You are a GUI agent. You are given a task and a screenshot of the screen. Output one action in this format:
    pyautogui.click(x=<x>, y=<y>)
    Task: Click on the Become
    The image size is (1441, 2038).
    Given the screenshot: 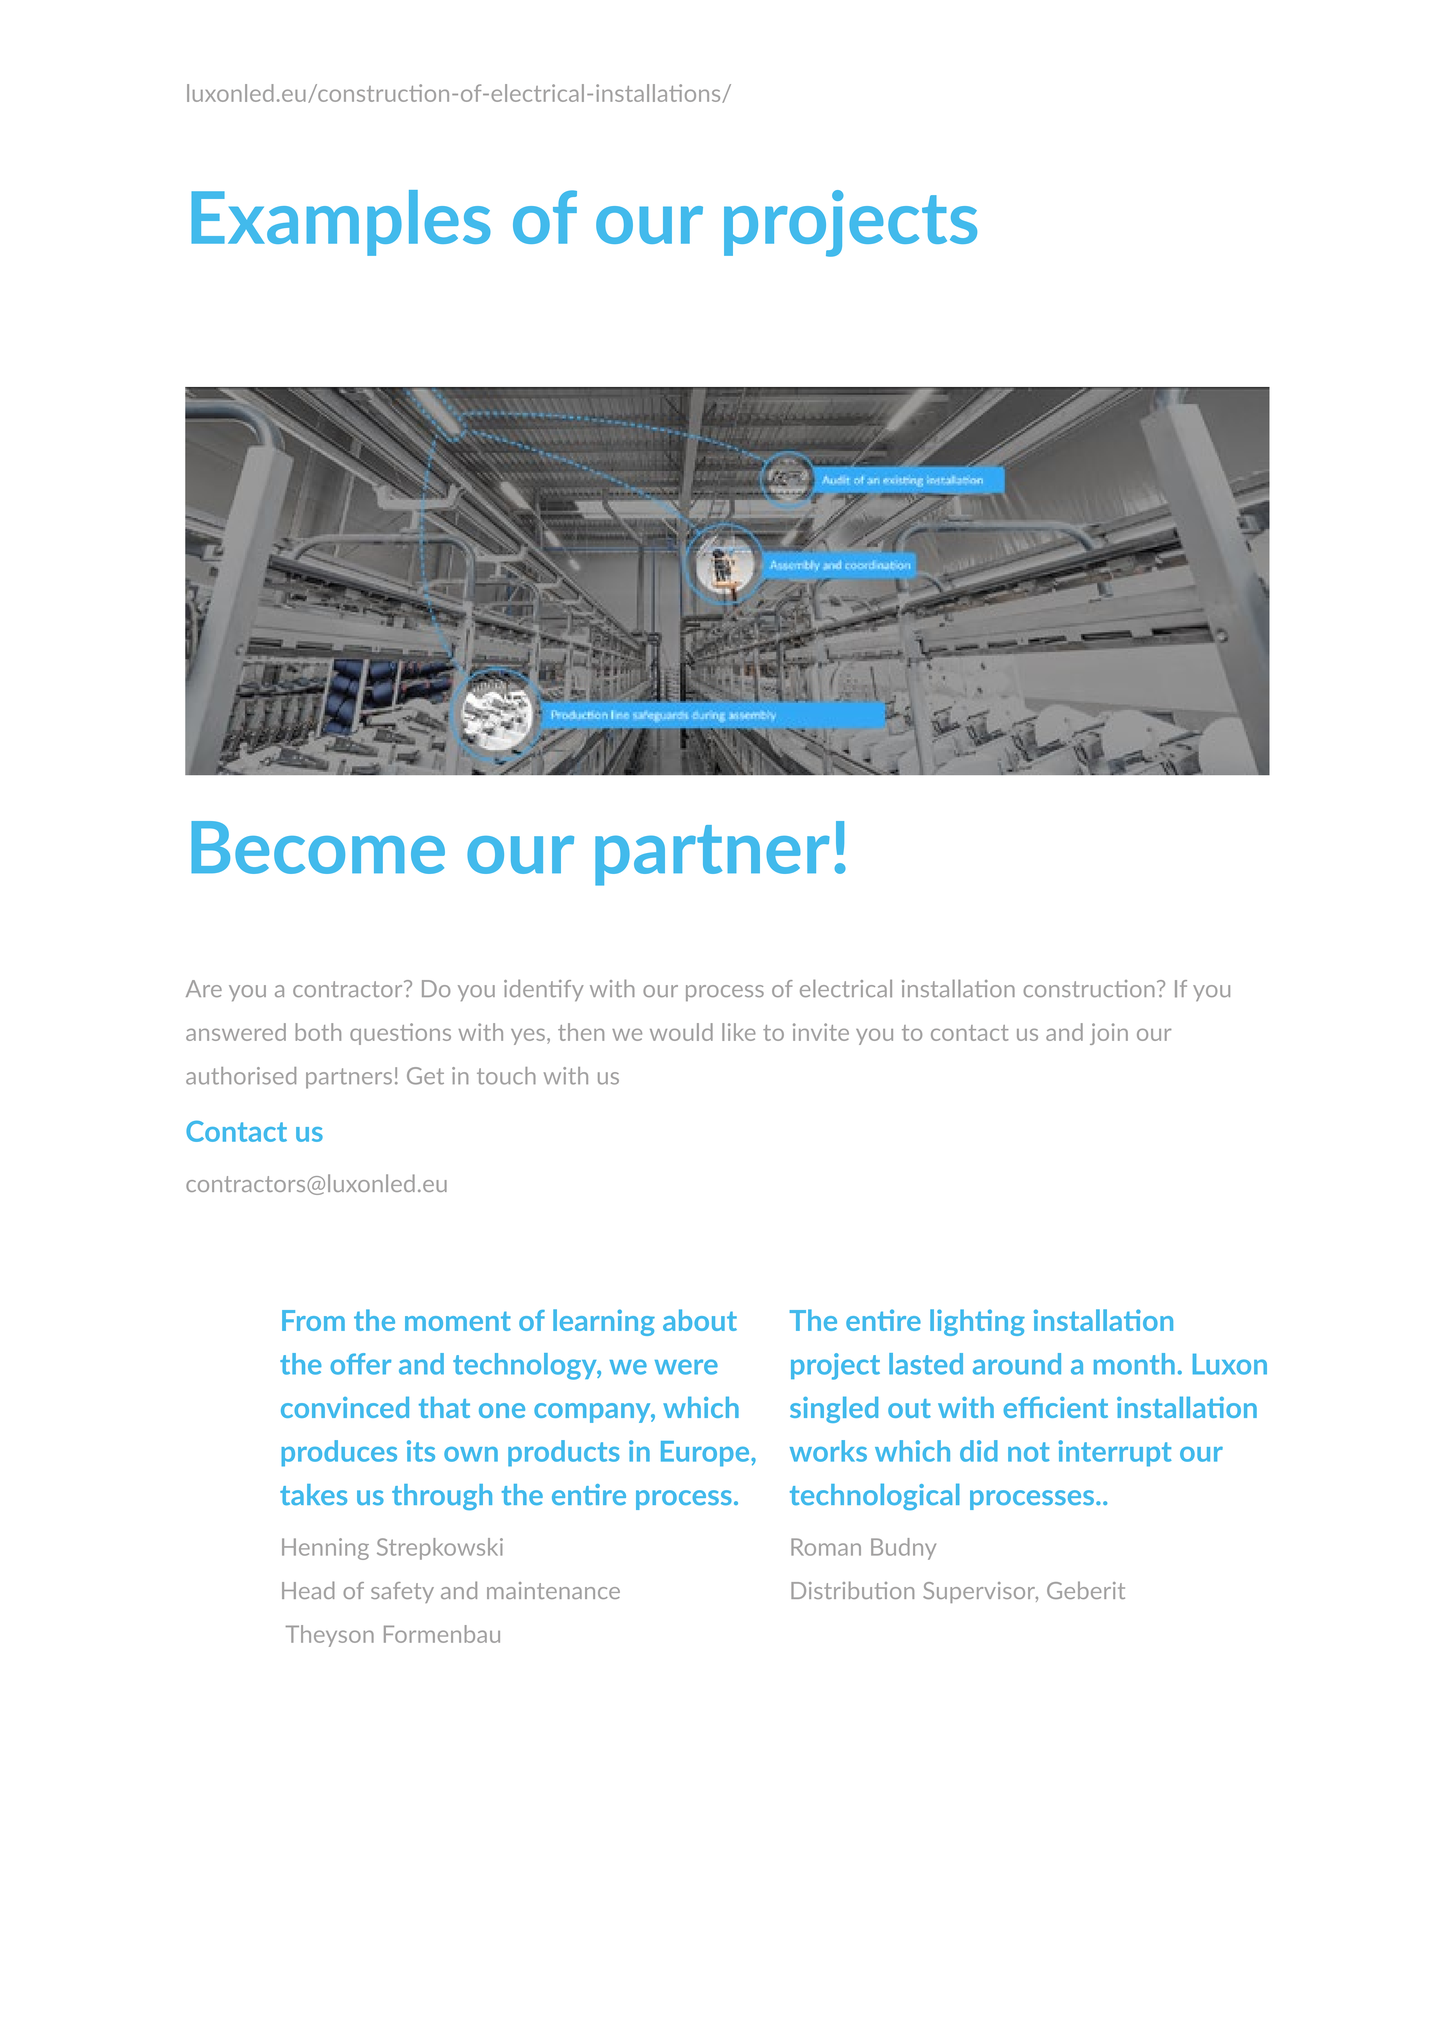 What is the action you would take?
    pyautogui.click(x=318, y=847)
